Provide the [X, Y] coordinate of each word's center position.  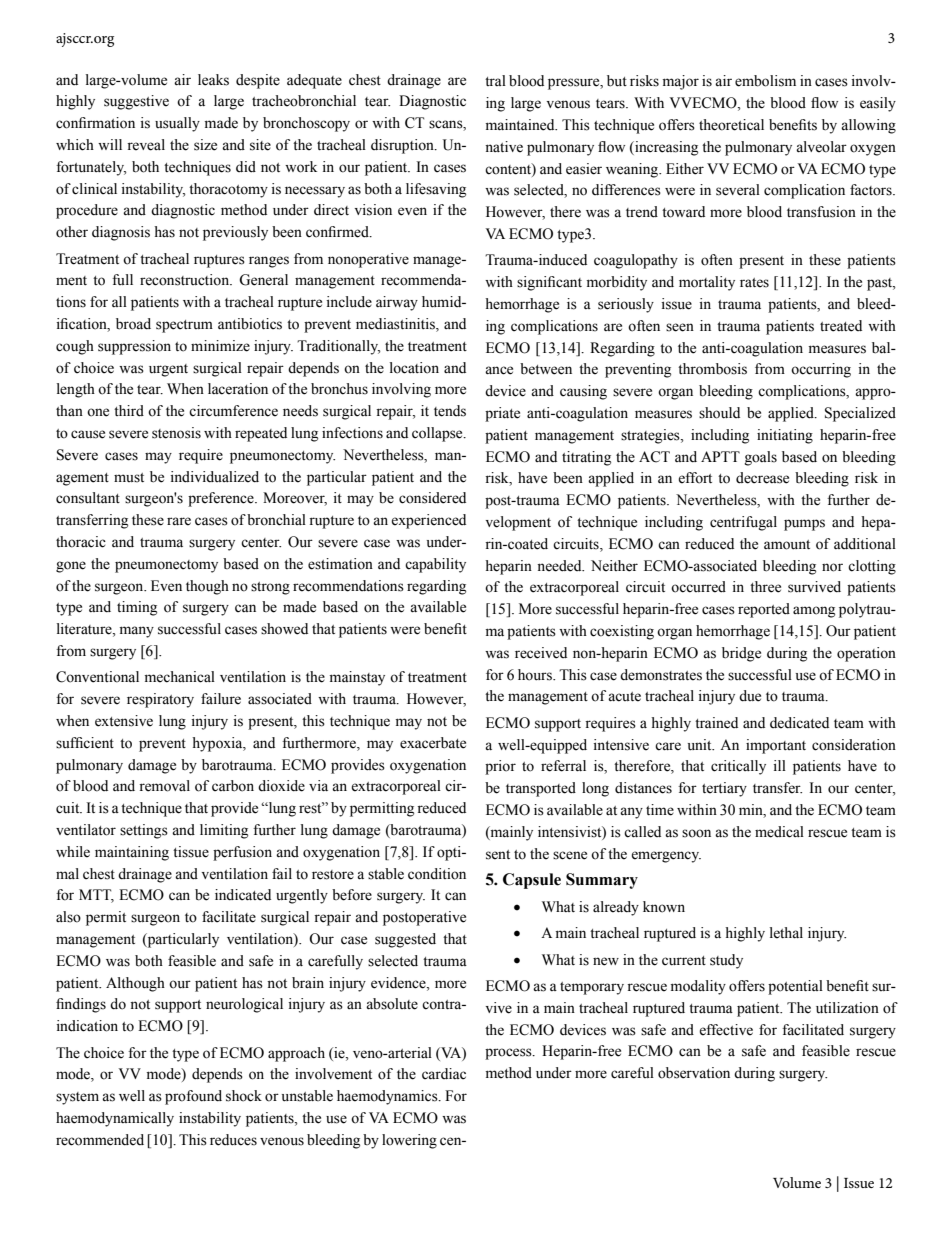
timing [137, 608]
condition [437, 874]
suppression [134, 347]
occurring [821, 370]
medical [779, 832]
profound [193, 1097]
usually [177, 124]
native [504, 147]
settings [144, 831]
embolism [765, 81]
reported [764, 610]
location [414, 368]
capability [435, 565]
